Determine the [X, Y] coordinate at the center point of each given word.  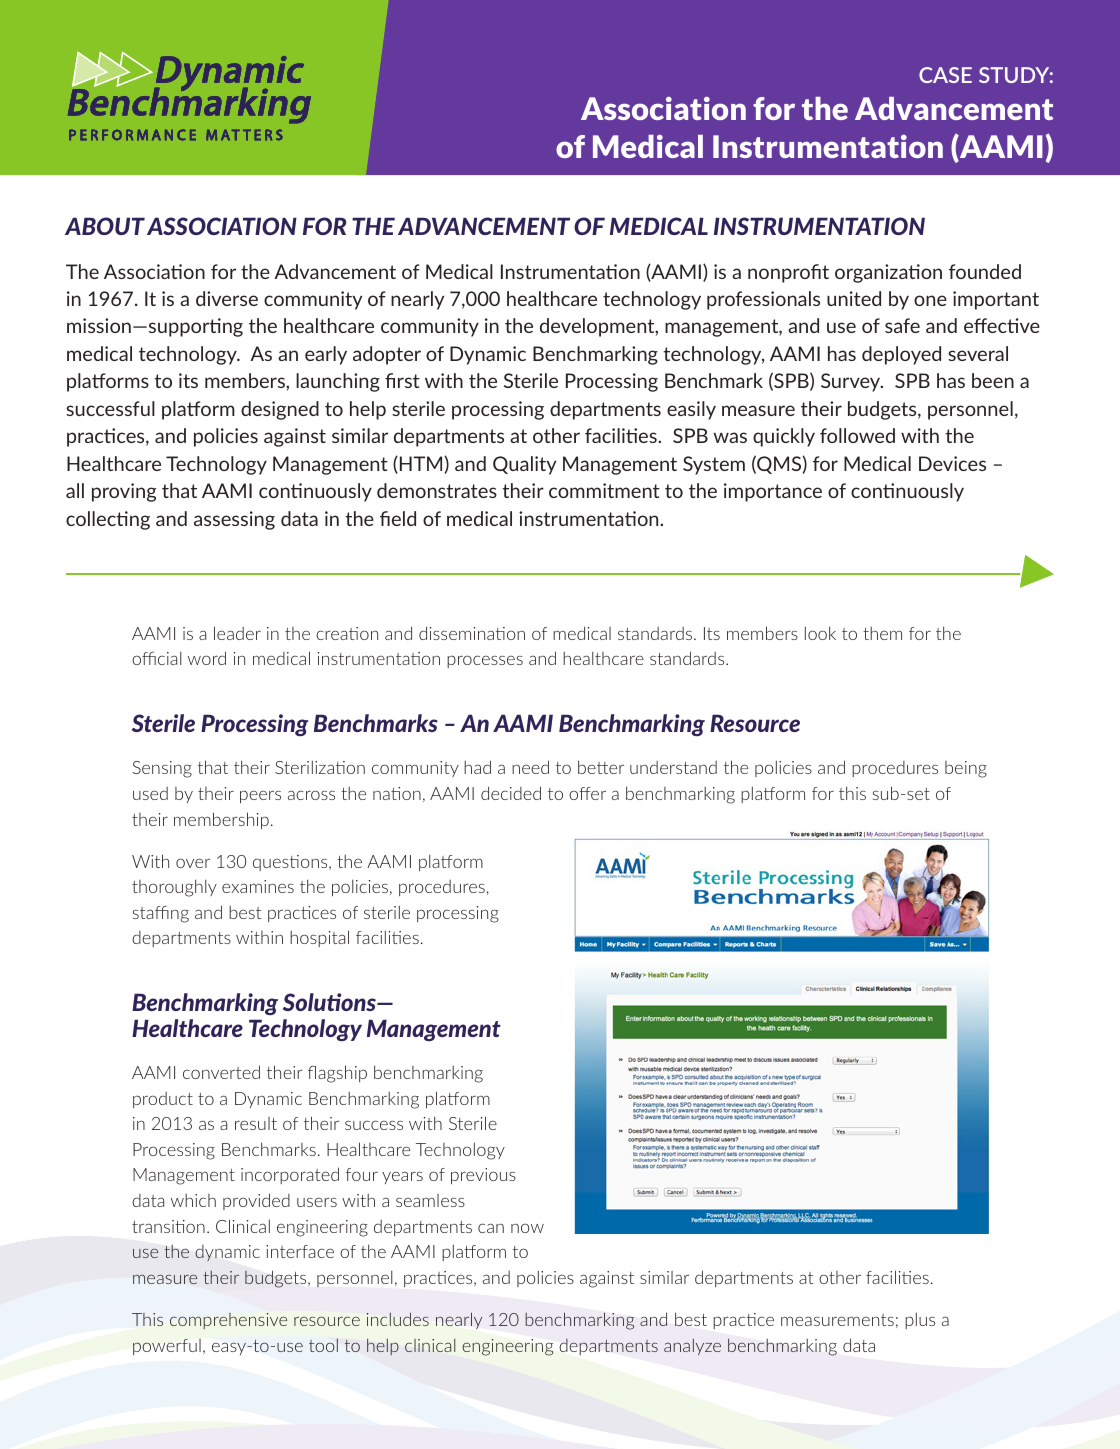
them [882, 633]
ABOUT [105, 226]
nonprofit [788, 273]
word [207, 658]
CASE [945, 75]
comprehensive [228, 1321]
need [530, 767]
